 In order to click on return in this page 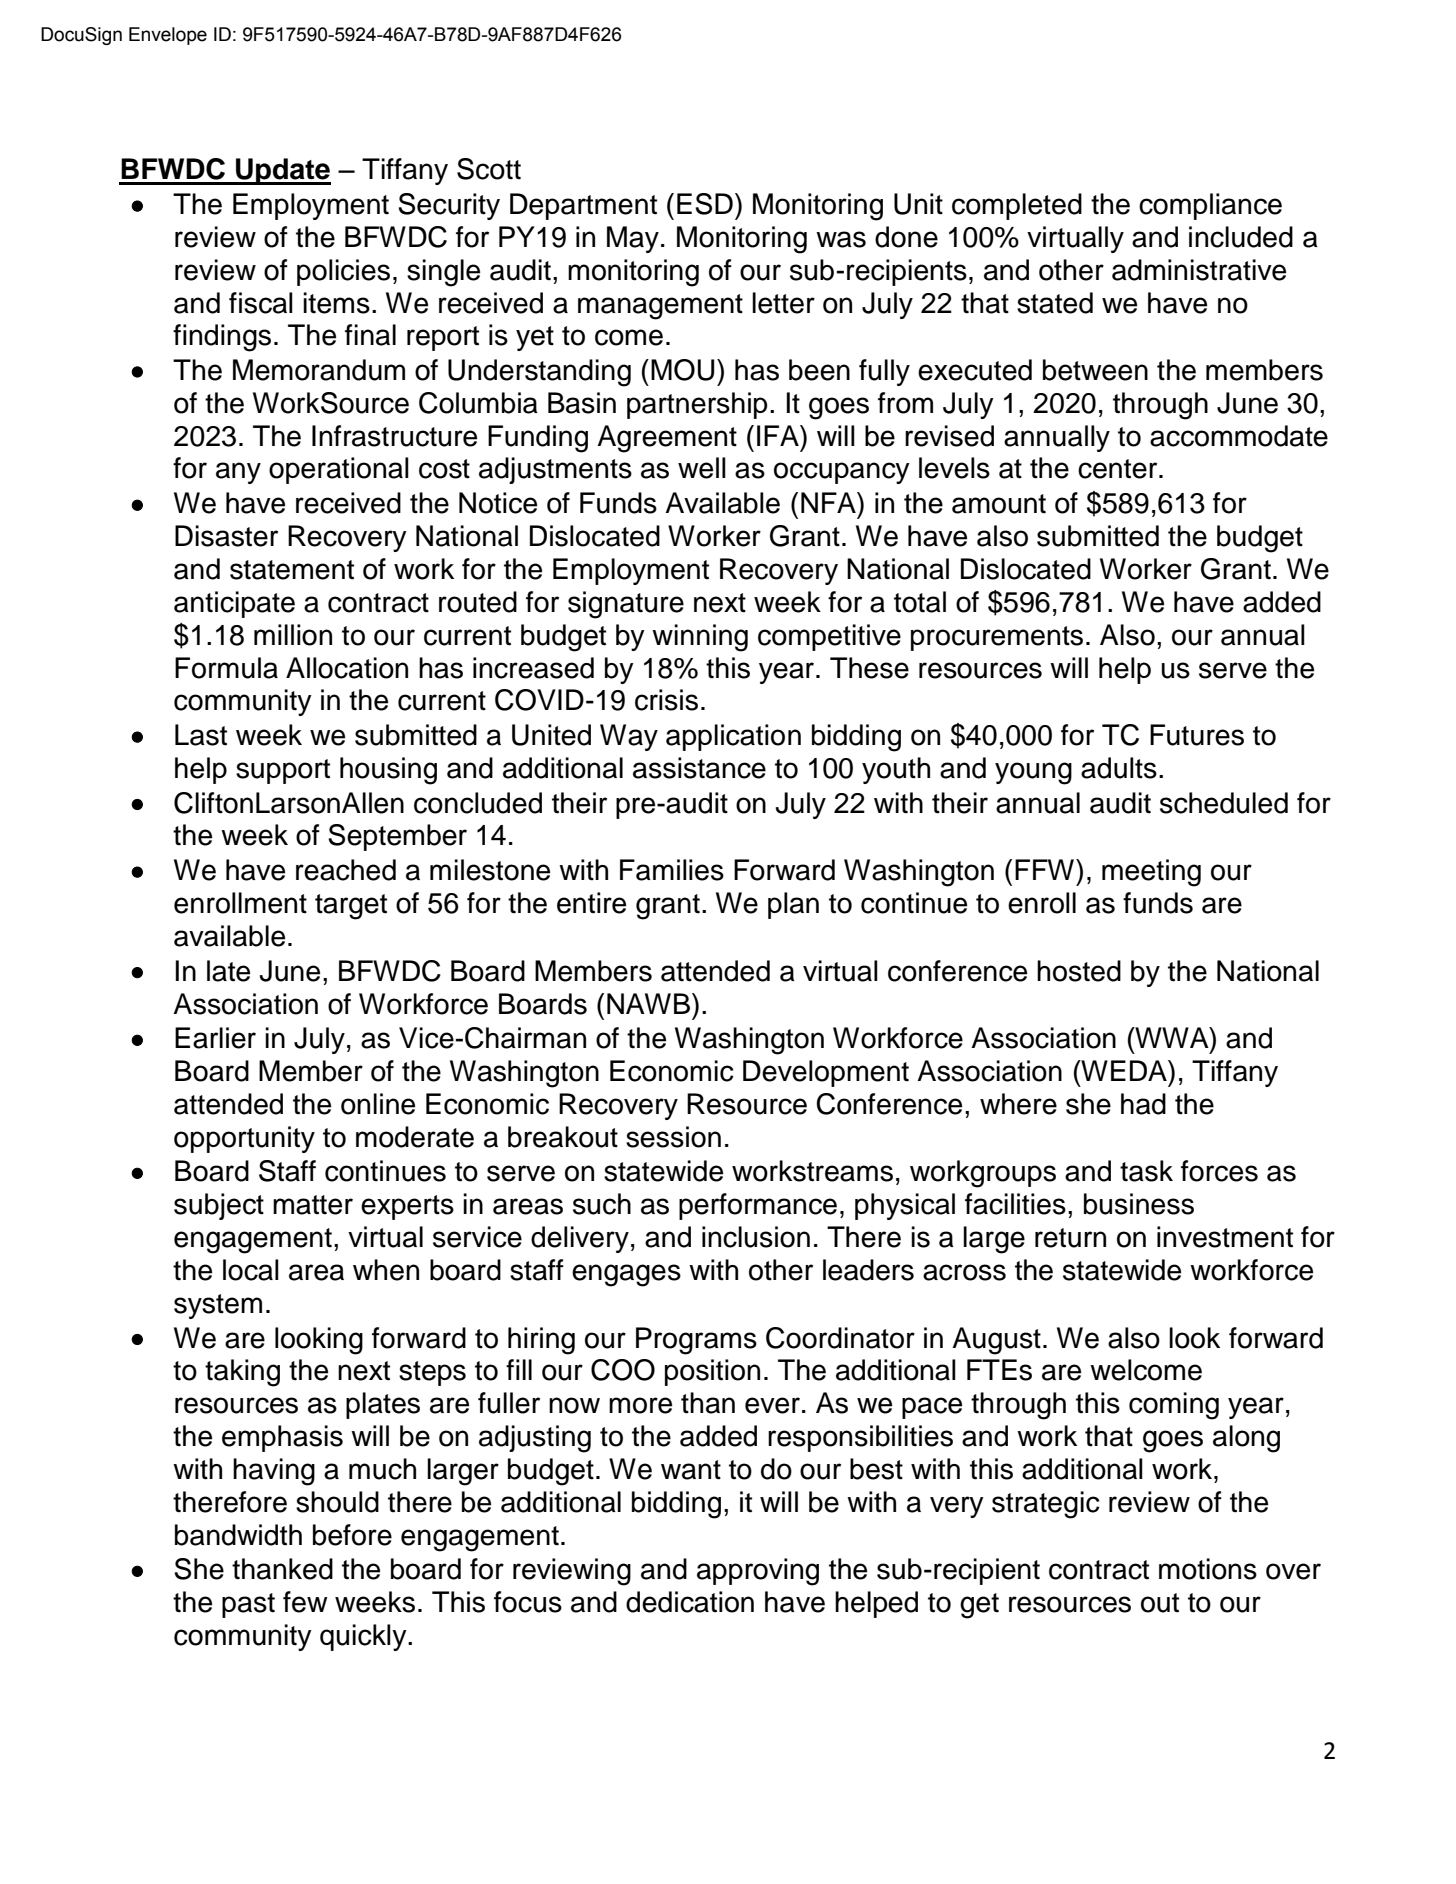, I will do `click(1070, 1238)`.
